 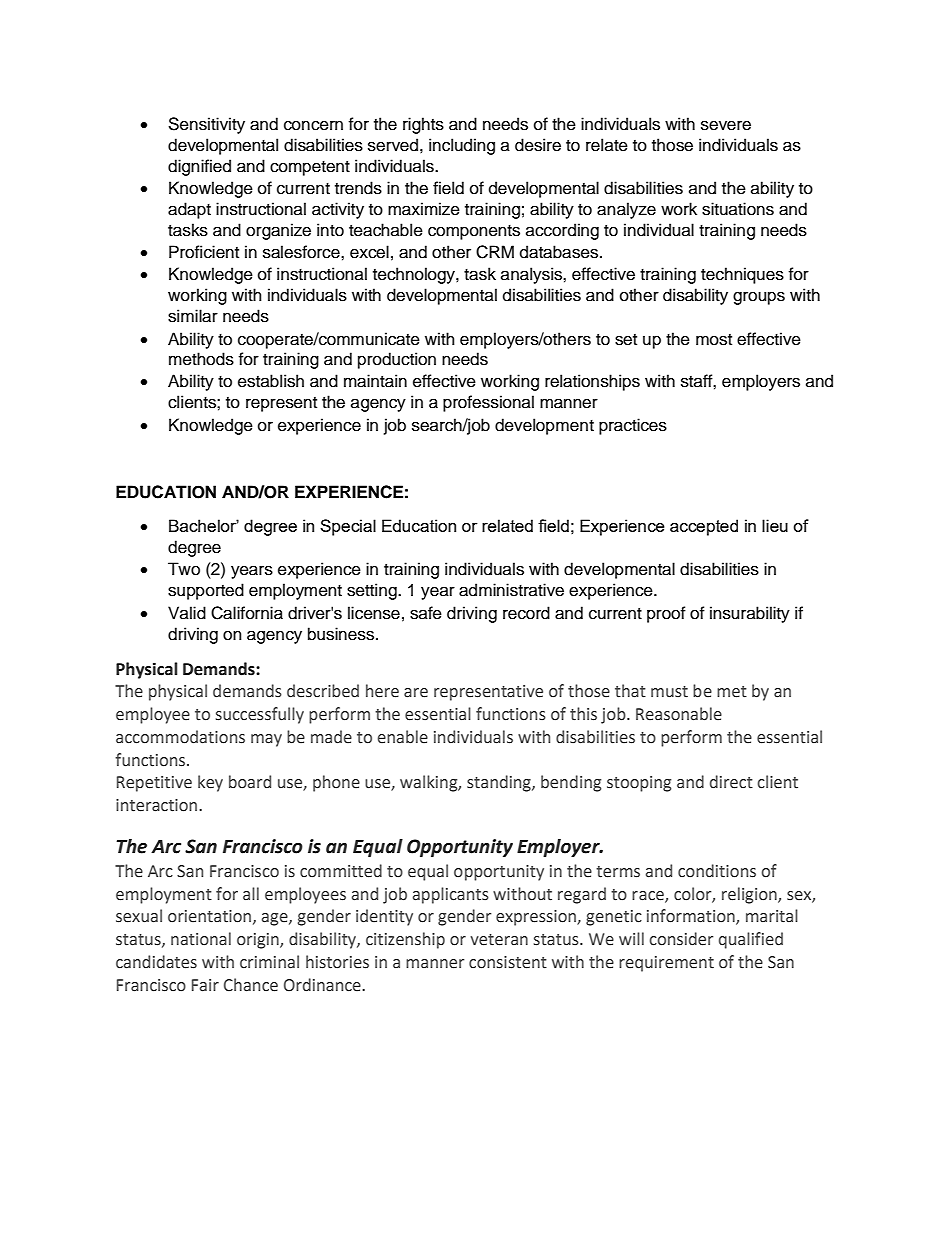 What do you see at coordinates (201, 939) in the screenshot?
I see `national` at bounding box center [201, 939].
